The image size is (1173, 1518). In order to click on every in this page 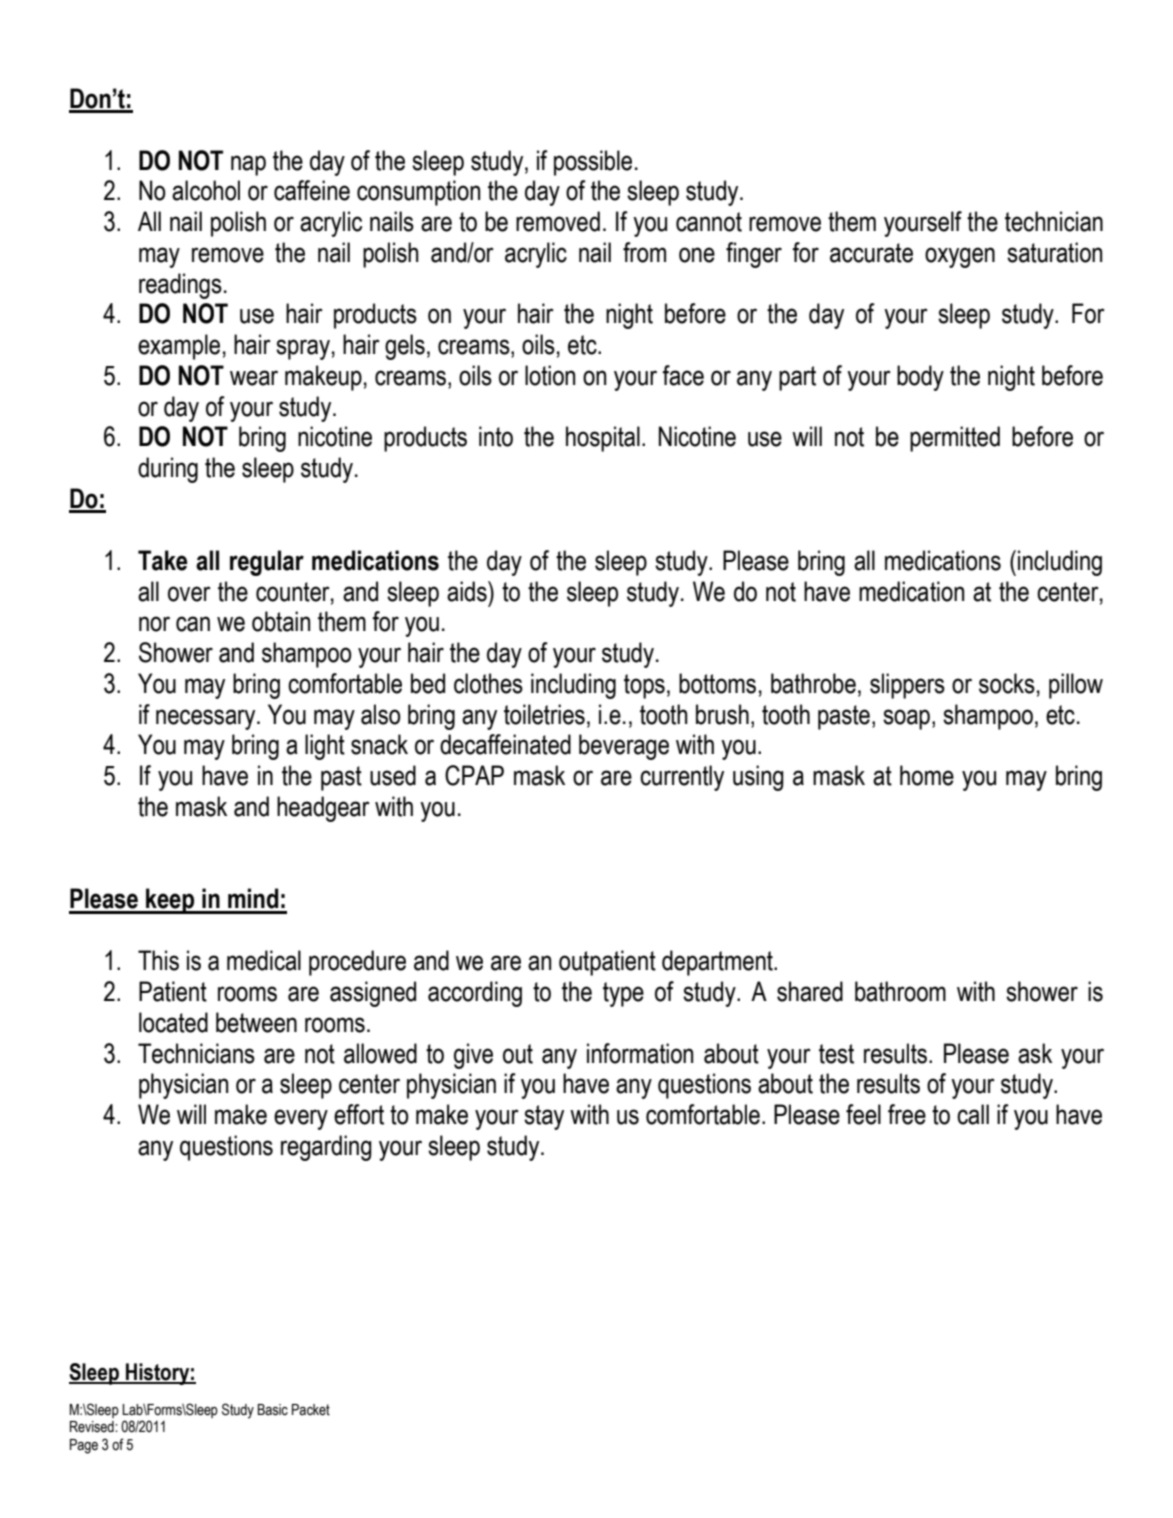, I will do `click(301, 1119)`.
